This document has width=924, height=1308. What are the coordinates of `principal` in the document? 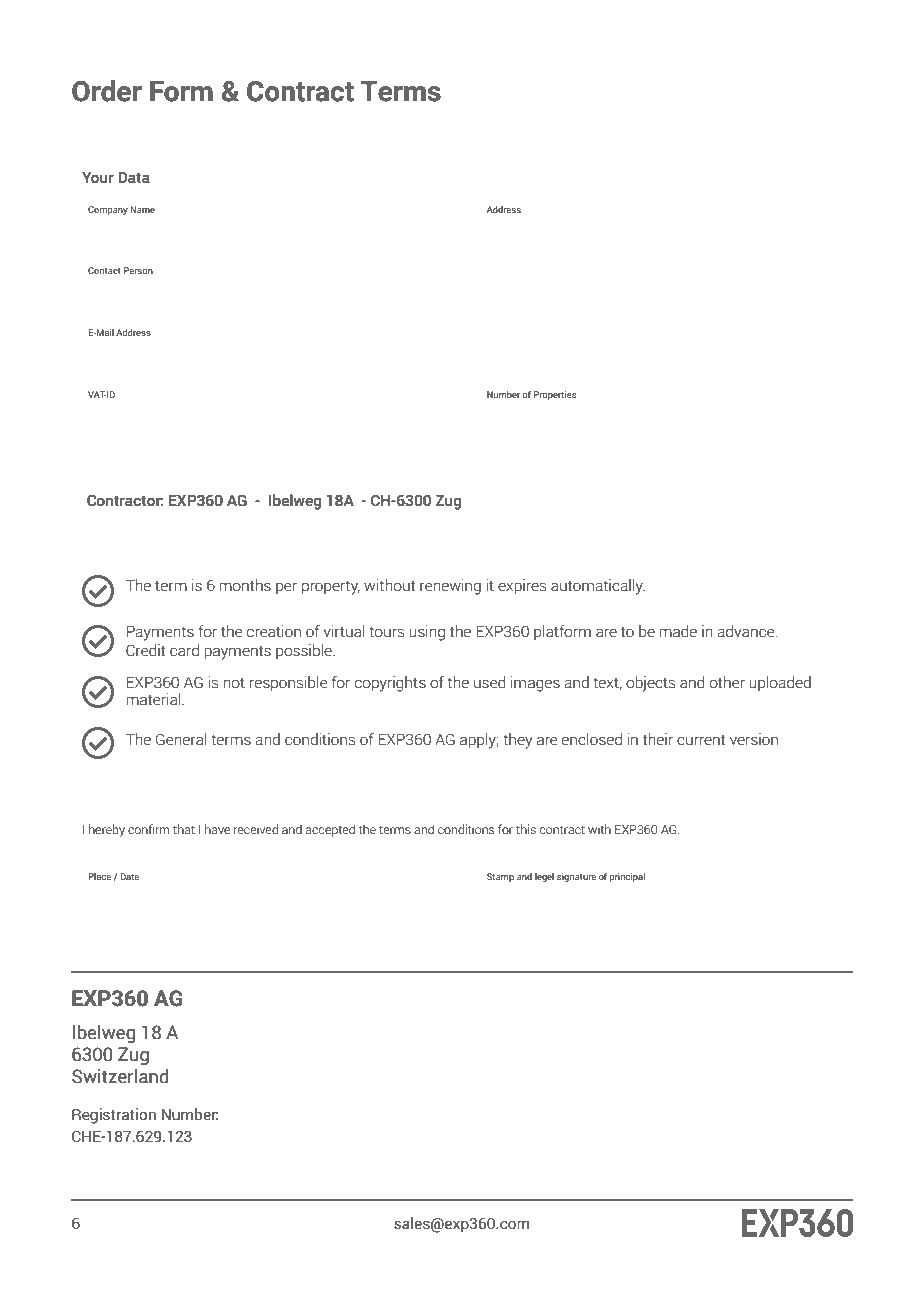 It's located at (627, 877).
